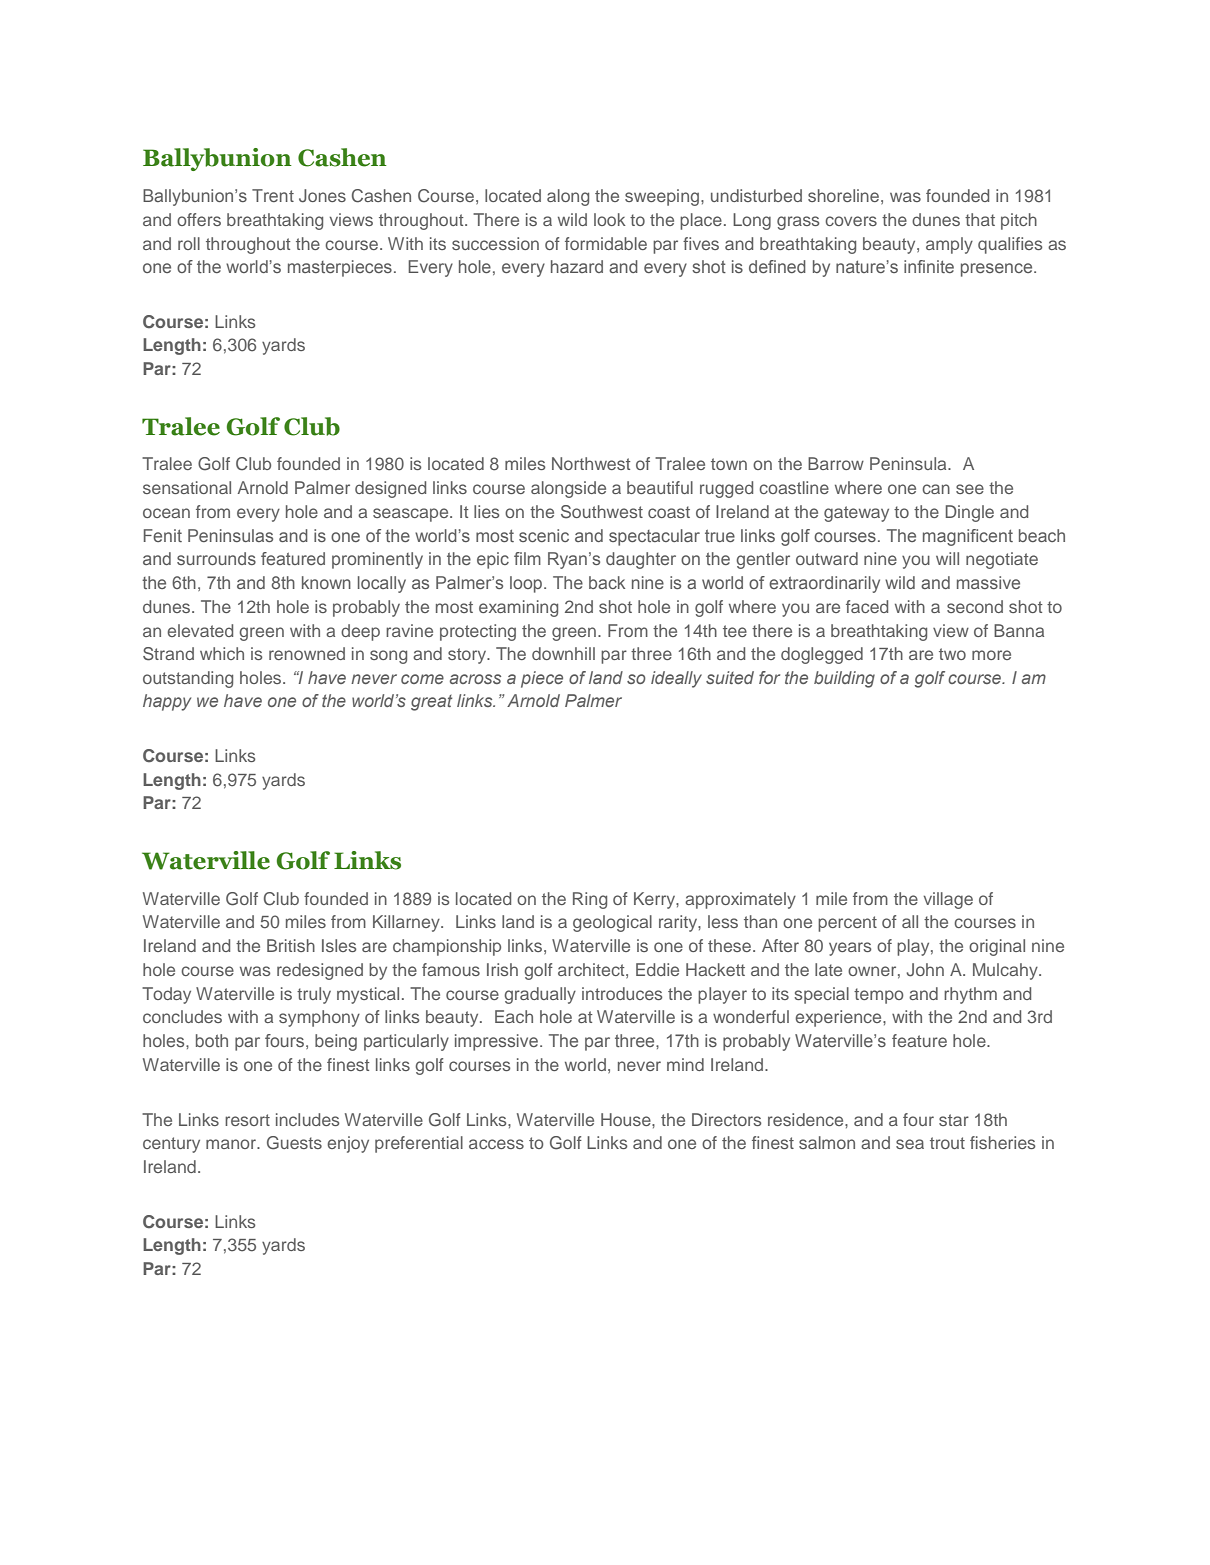 This screenshot has width=1210, height=1565. What do you see at coordinates (187, 487) in the screenshot?
I see `sensational` at bounding box center [187, 487].
